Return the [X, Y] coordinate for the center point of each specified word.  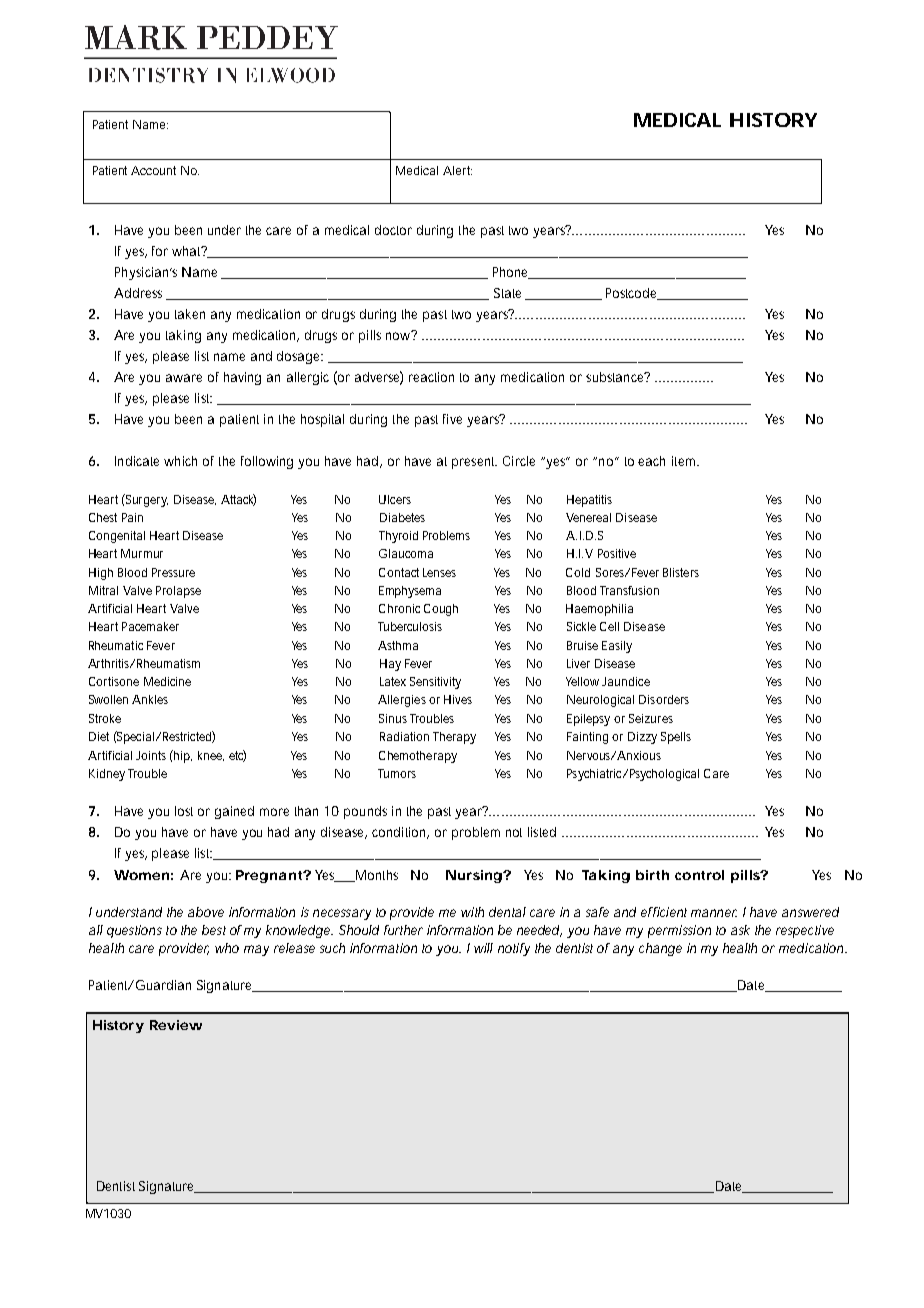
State [510, 294]
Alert [457, 170]
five [452, 419]
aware [184, 378]
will [483, 948]
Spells [676, 738]
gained [234, 812]
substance [616, 377]
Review [176, 1025]
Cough [441, 610]
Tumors [397, 773]
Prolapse [178, 592]
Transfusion [629, 590]
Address [138, 293]
